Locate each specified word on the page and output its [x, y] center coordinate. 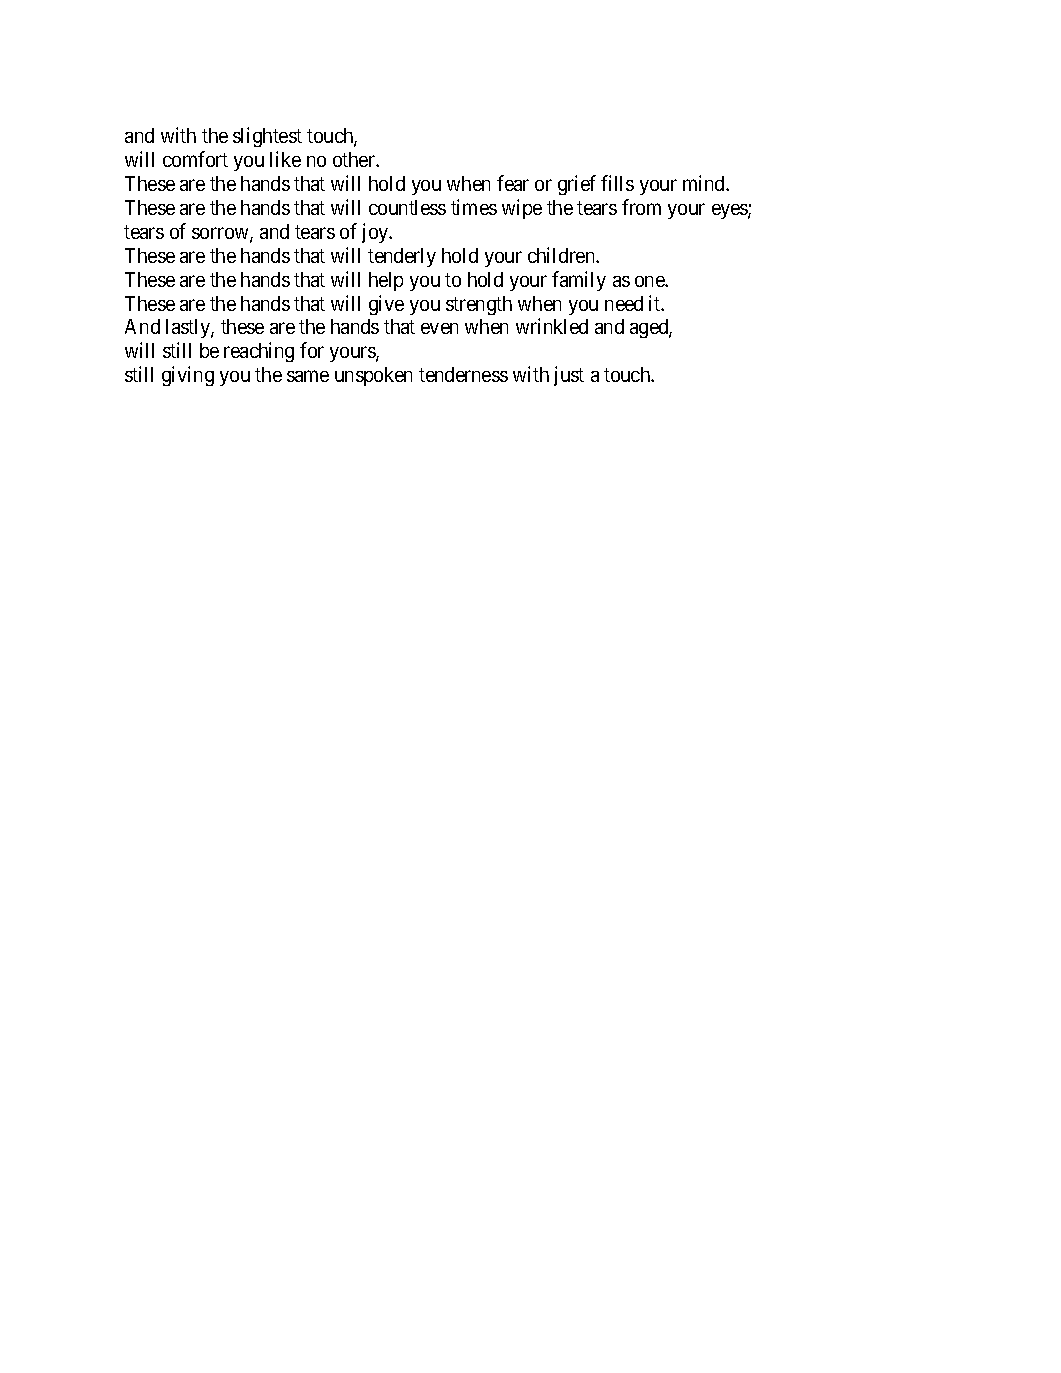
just [569, 376]
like [285, 159]
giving [188, 376]
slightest [267, 137]
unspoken [373, 376]
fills [617, 183]
